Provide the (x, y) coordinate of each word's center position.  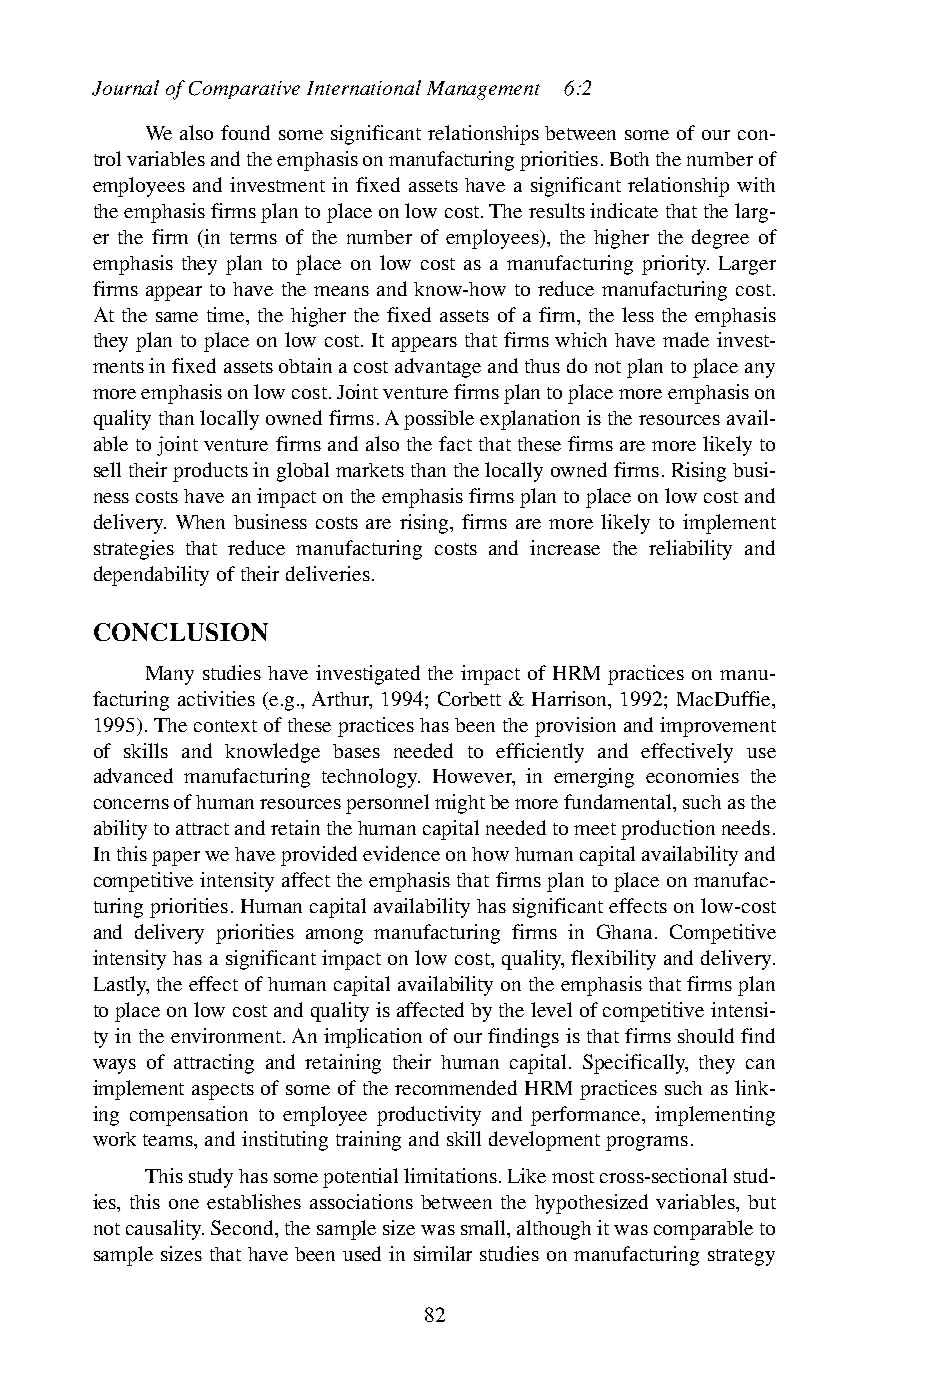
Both (629, 159)
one (184, 1204)
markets (370, 470)
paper (176, 858)
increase (565, 547)
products (210, 472)
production (668, 830)
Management (483, 90)
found (245, 132)
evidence (401, 853)
